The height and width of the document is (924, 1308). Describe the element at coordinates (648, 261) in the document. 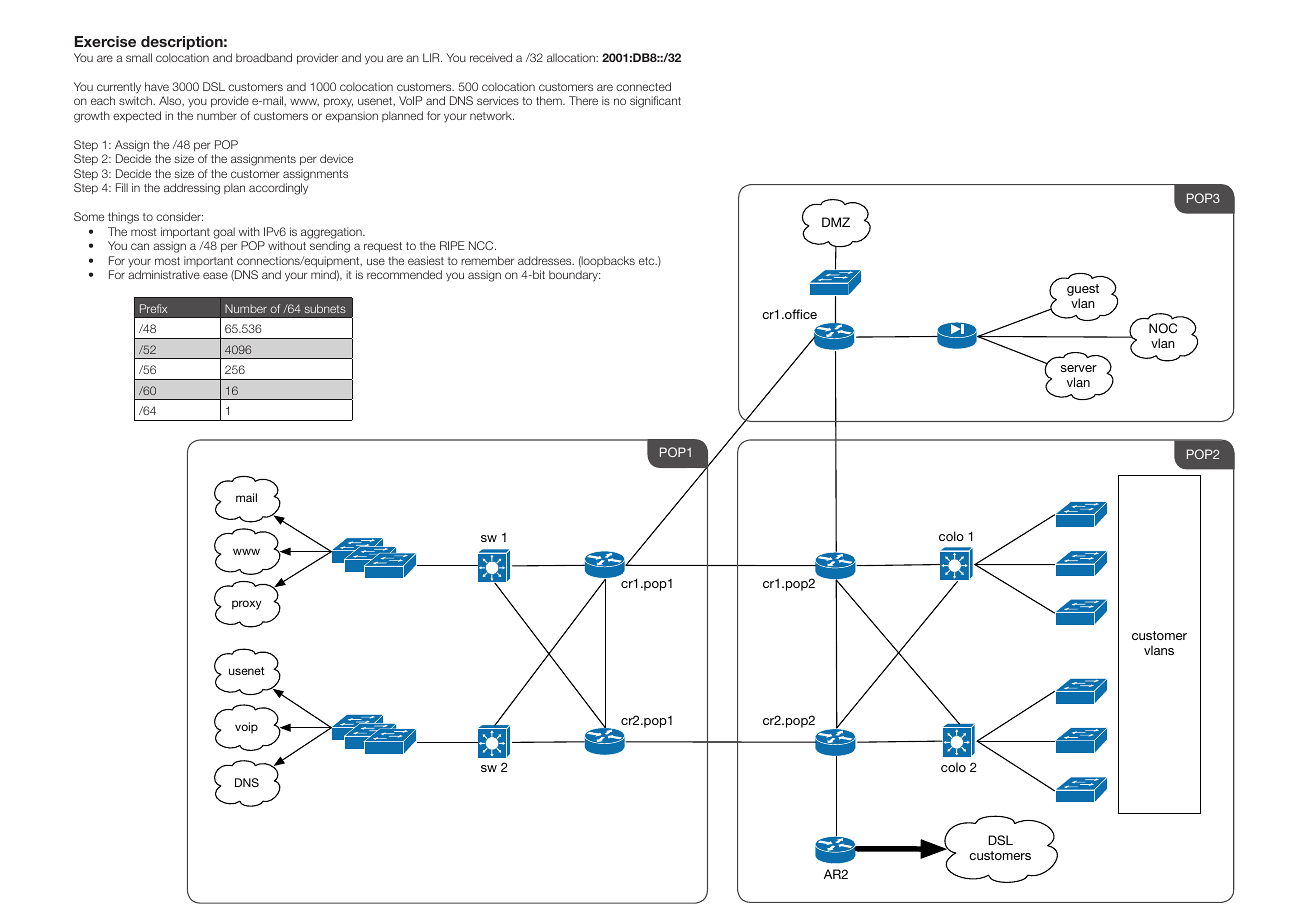

I see `etc` at that location.
